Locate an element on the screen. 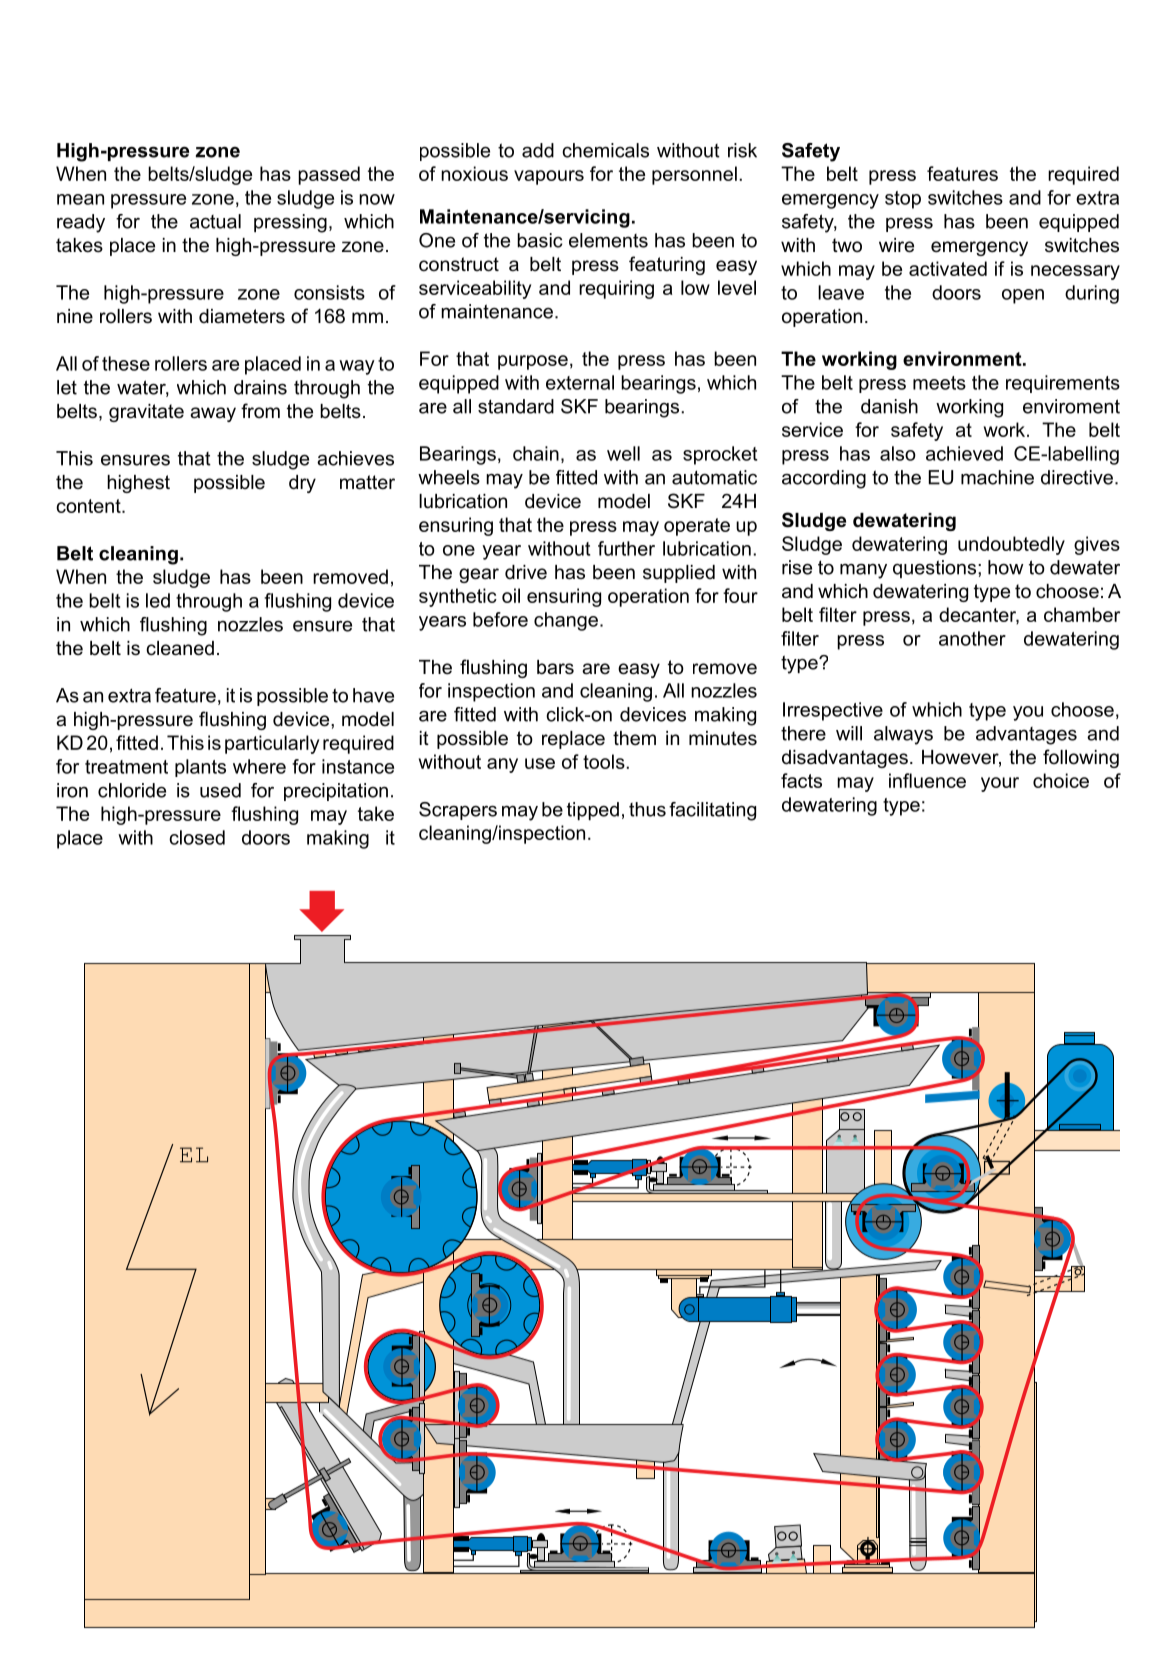  content is located at coordinates (89, 506).
